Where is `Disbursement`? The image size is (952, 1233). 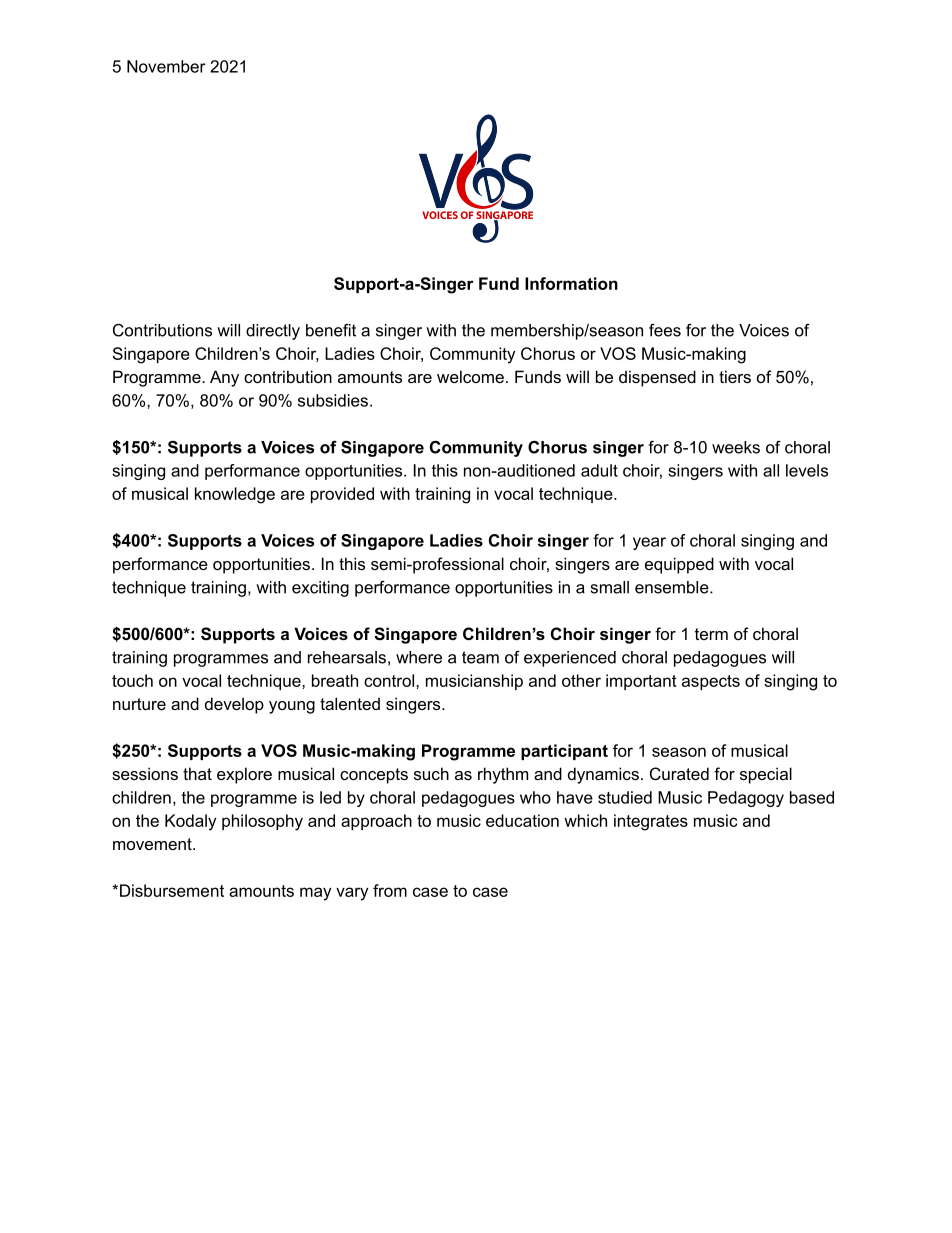 Disbursement is located at coordinates (172, 890).
